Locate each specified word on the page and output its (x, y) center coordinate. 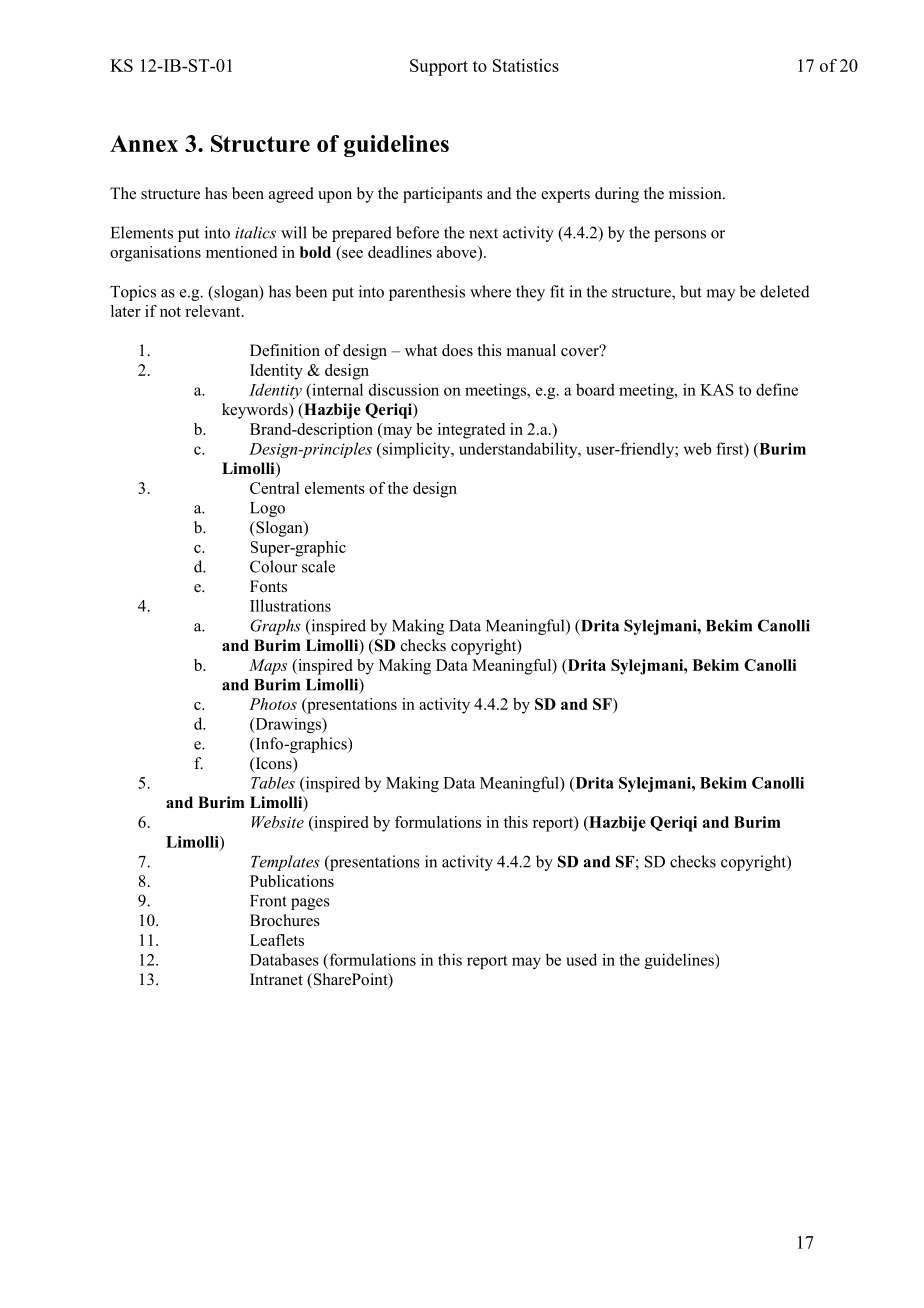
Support (439, 67)
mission (696, 193)
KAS (717, 390)
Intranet (276, 979)
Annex (144, 143)
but (691, 291)
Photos (273, 704)
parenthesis (427, 293)
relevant (214, 311)
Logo (267, 509)
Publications (292, 881)
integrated (471, 431)
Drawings (288, 725)
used (581, 959)
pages (310, 904)
